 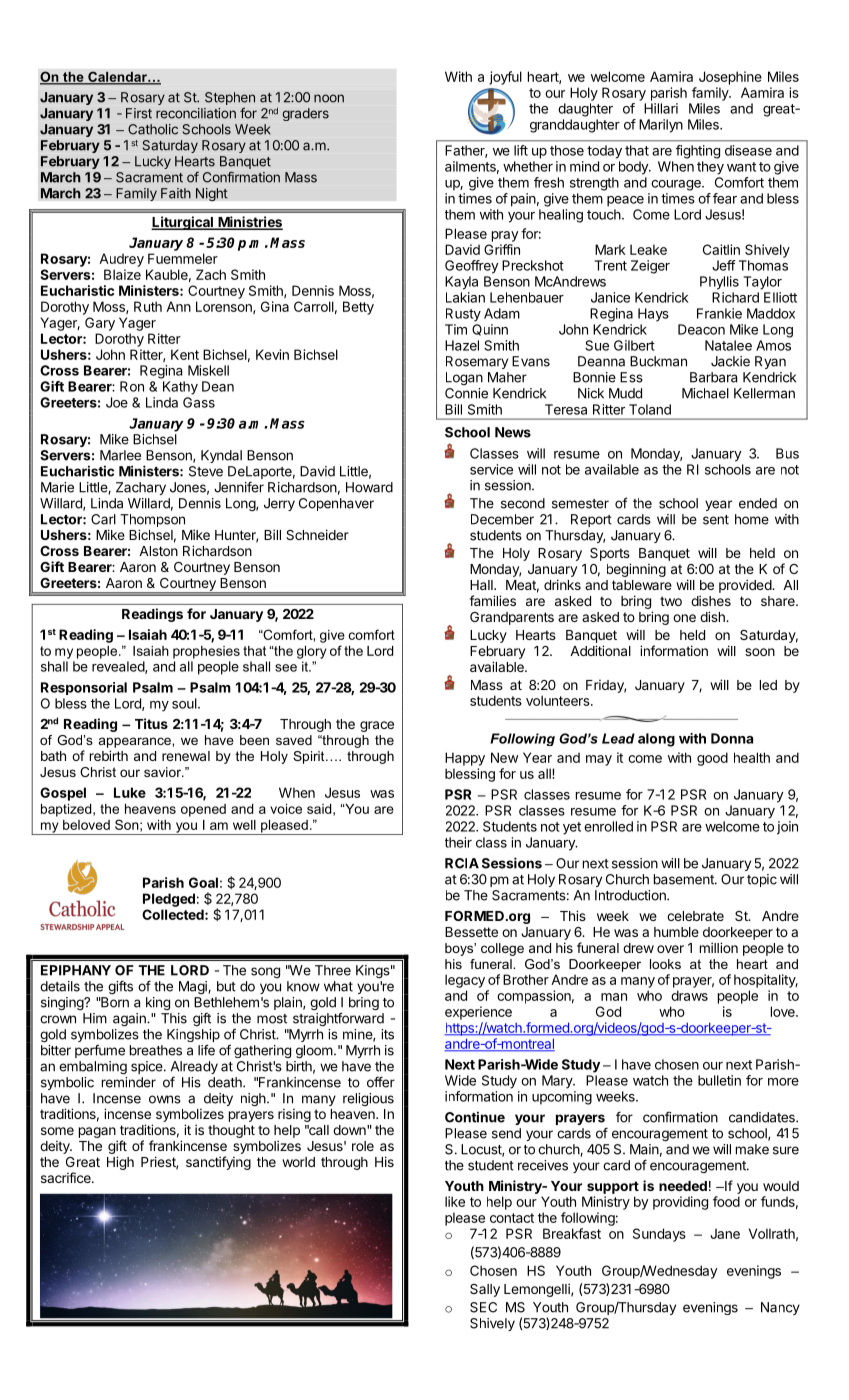 What do you see at coordinates (485, 1290) in the page?
I see `Sally` at bounding box center [485, 1290].
